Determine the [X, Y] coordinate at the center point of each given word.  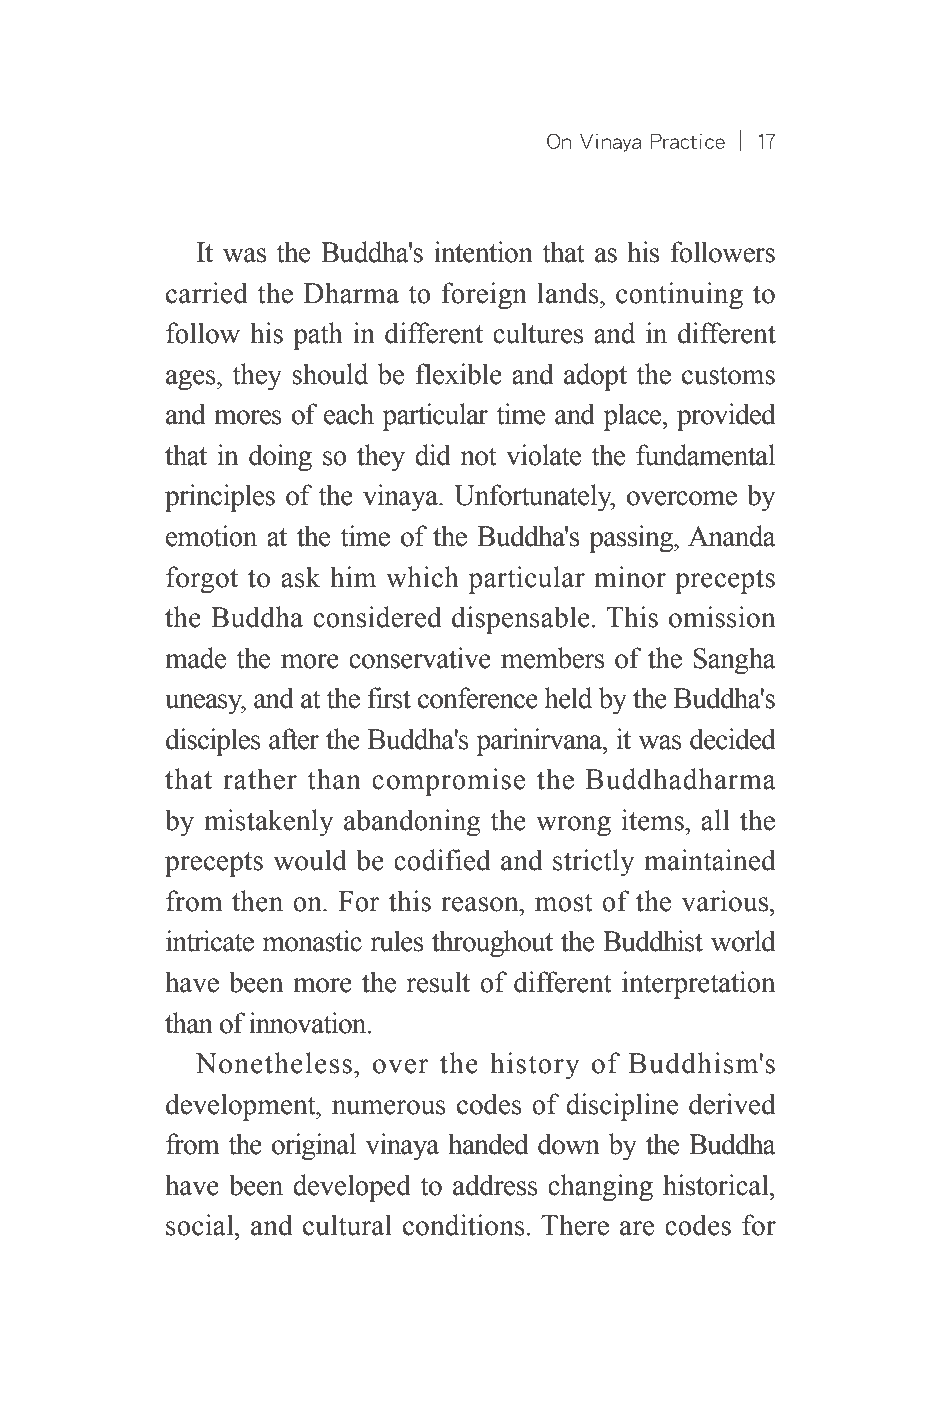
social [201, 1225]
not [479, 456]
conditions [465, 1225]
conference [478, 698]
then [257, 901]
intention [483, 252]
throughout [492, 944]
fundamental [705, 455]
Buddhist [653, 941]
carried [207, 293]
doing [280, 458]
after [294, 739]
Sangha [734, 661]
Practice [688, 141]
